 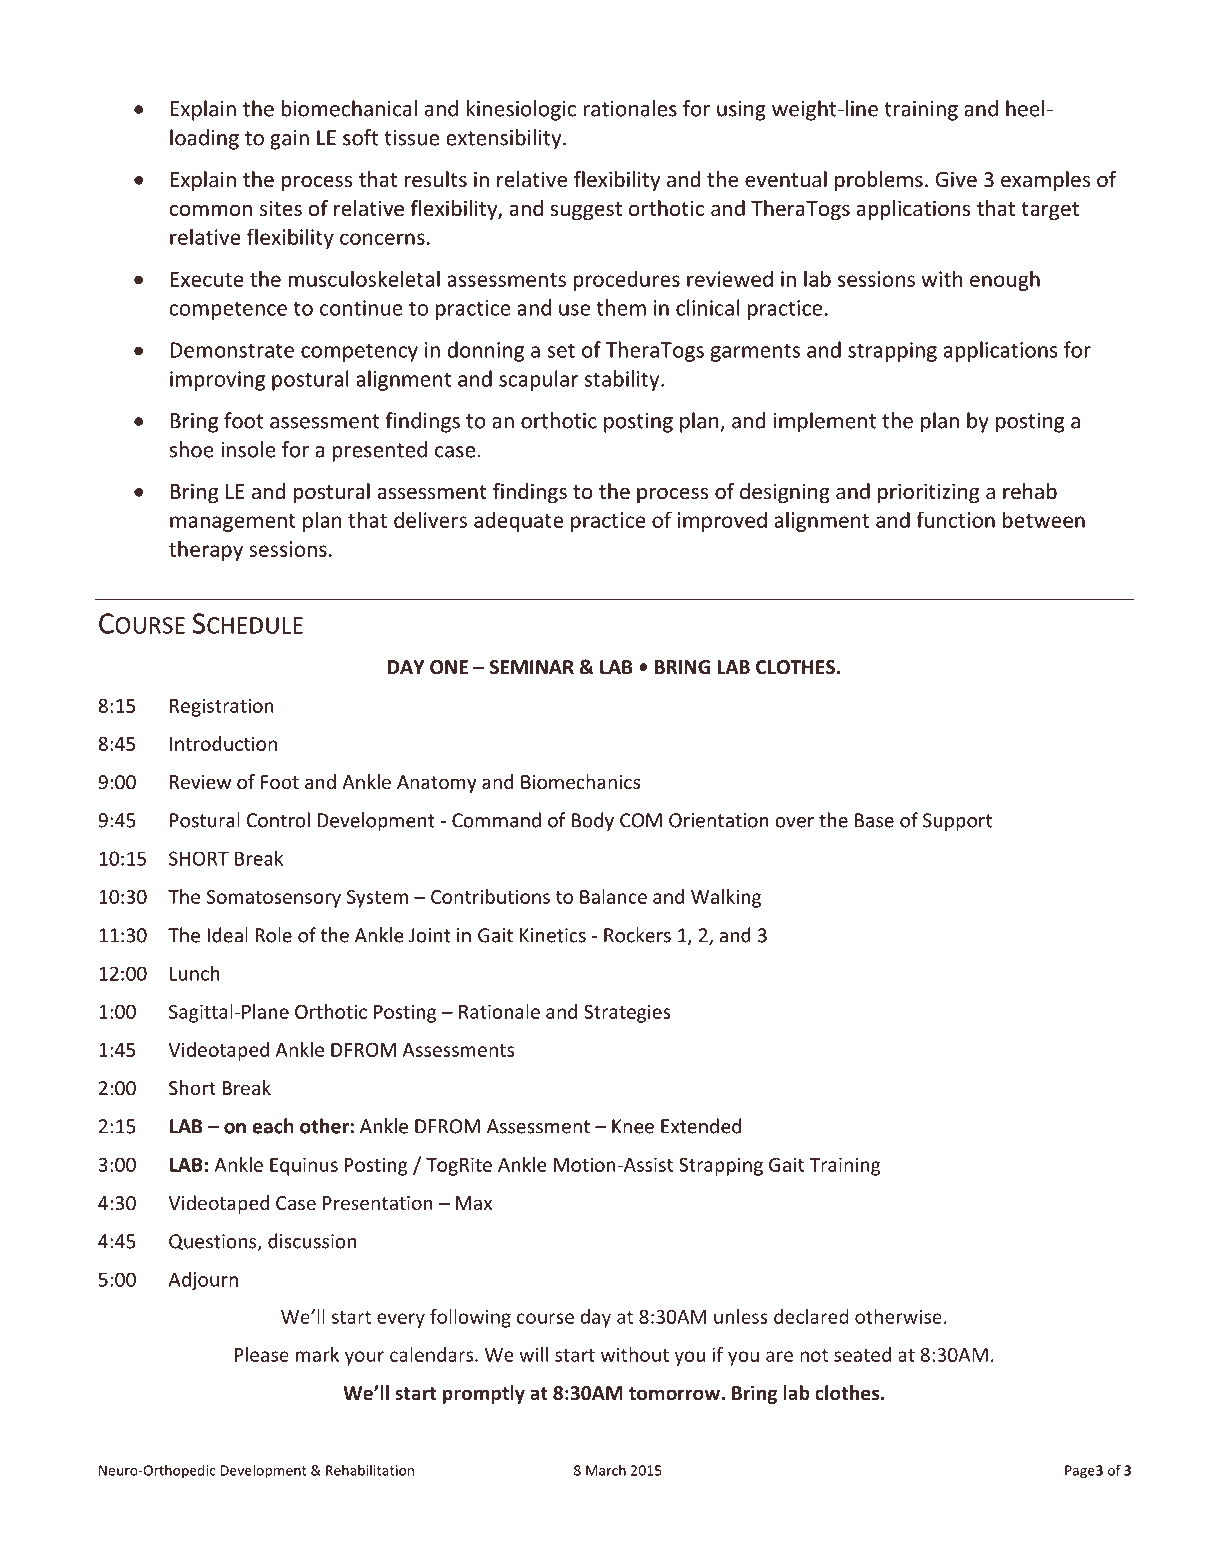 I want to click on mark, so click(x=317, y=1354).
